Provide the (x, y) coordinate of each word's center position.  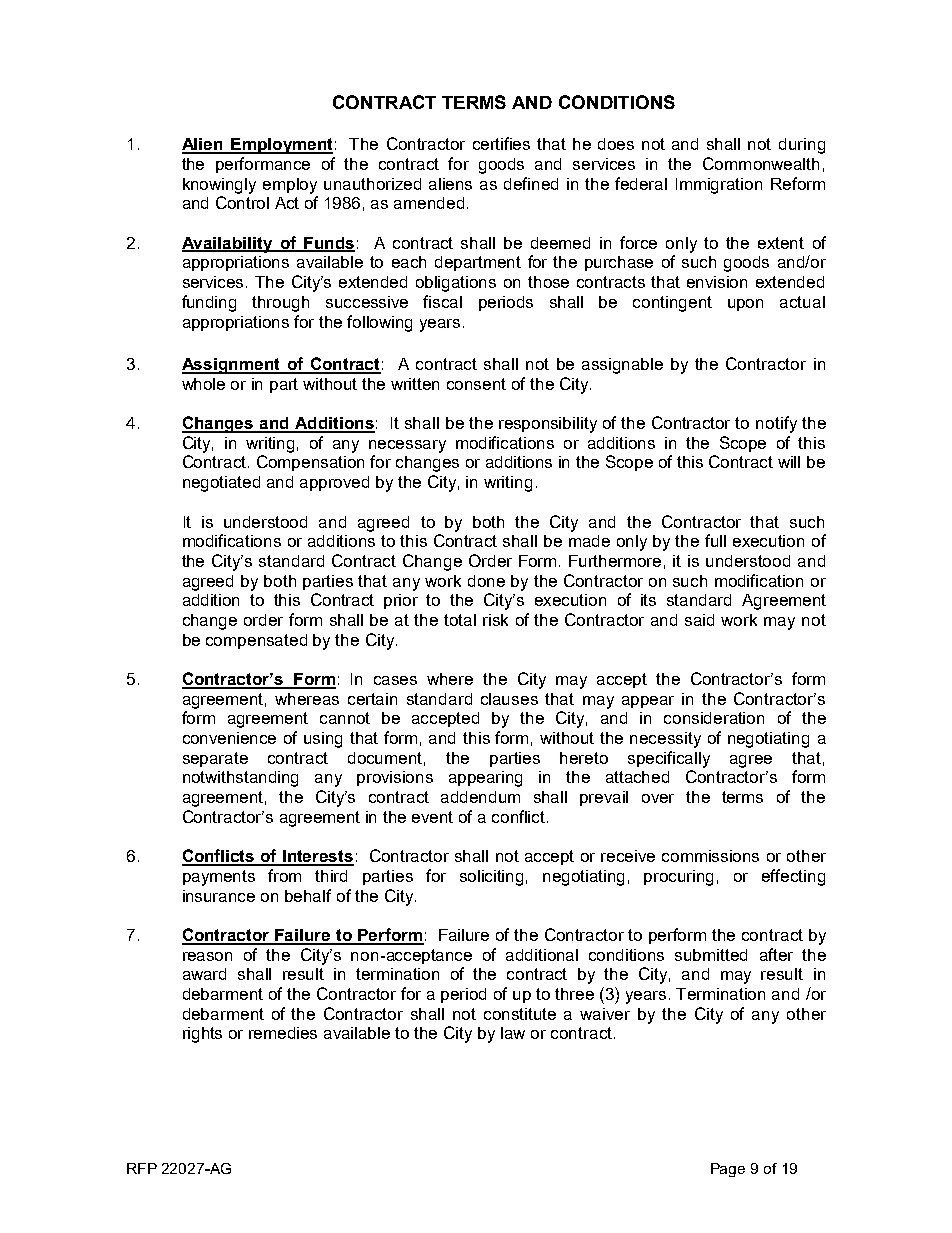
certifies (501, 143)
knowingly (219, 186)
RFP (142, 1168)
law (513, 1033)
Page (728, 1170)
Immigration (719, 186)
